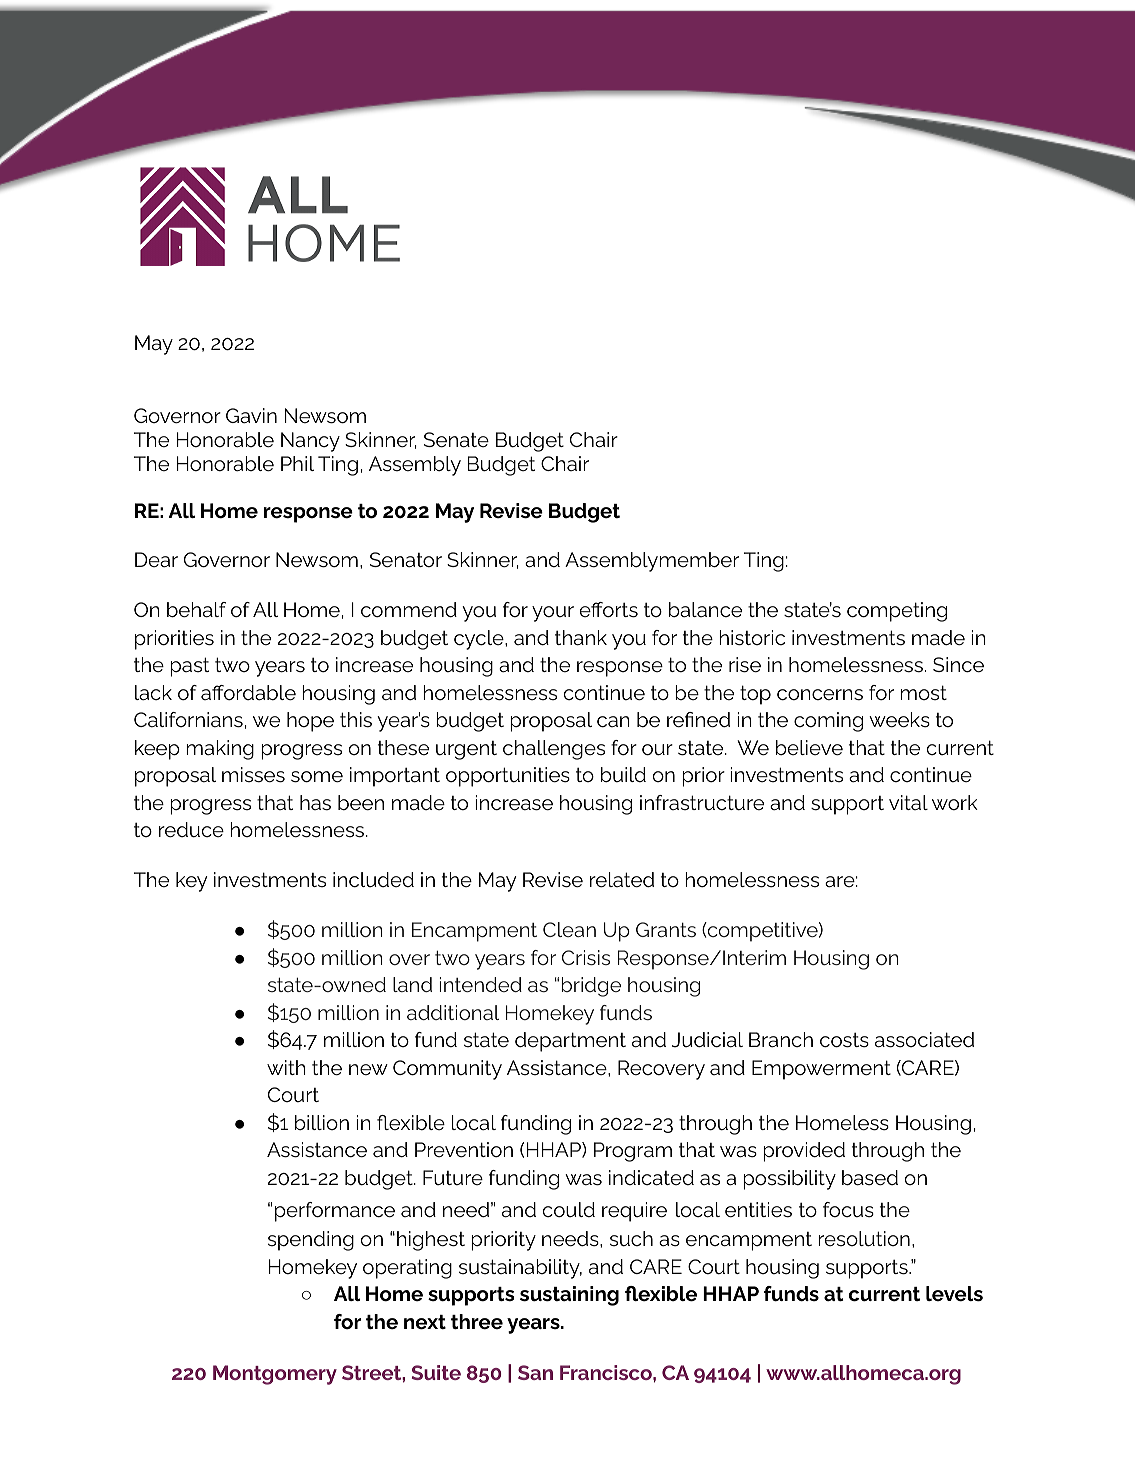  Describe the element at coordinates (251, 416) in the page. I see `Gavin` at that location.
